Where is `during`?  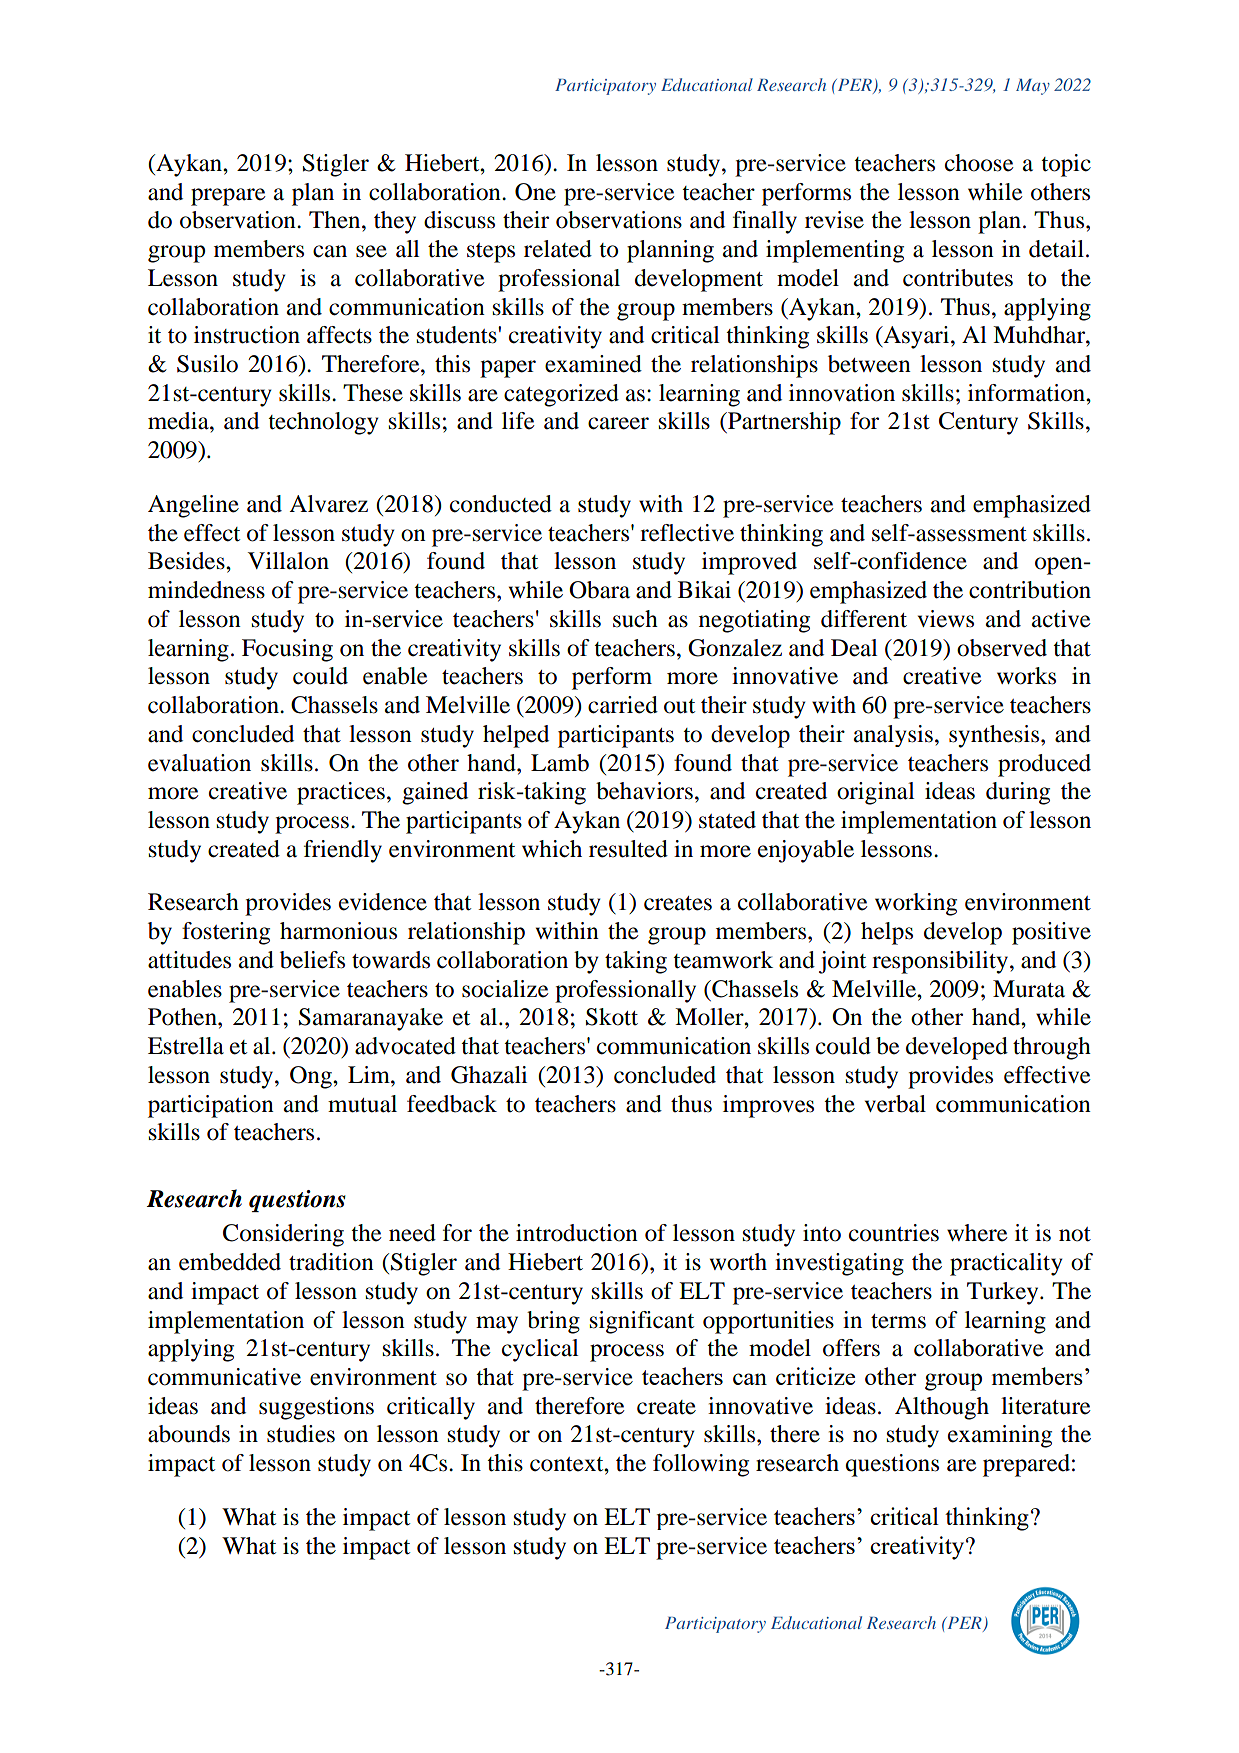
during is located at coordinates (1018, 793).
